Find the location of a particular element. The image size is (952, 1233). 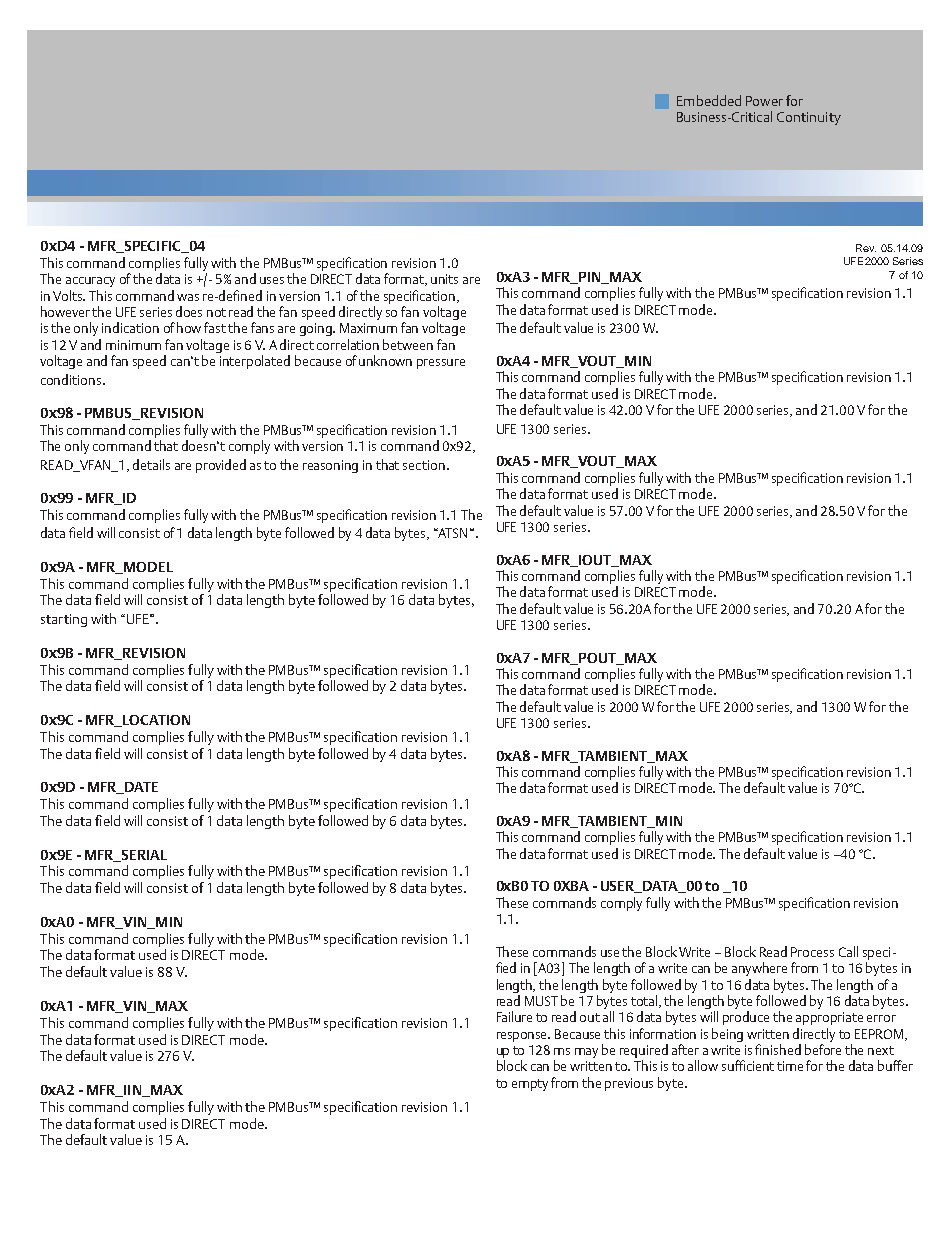

Embedded is located at coordinates (709, 100).
